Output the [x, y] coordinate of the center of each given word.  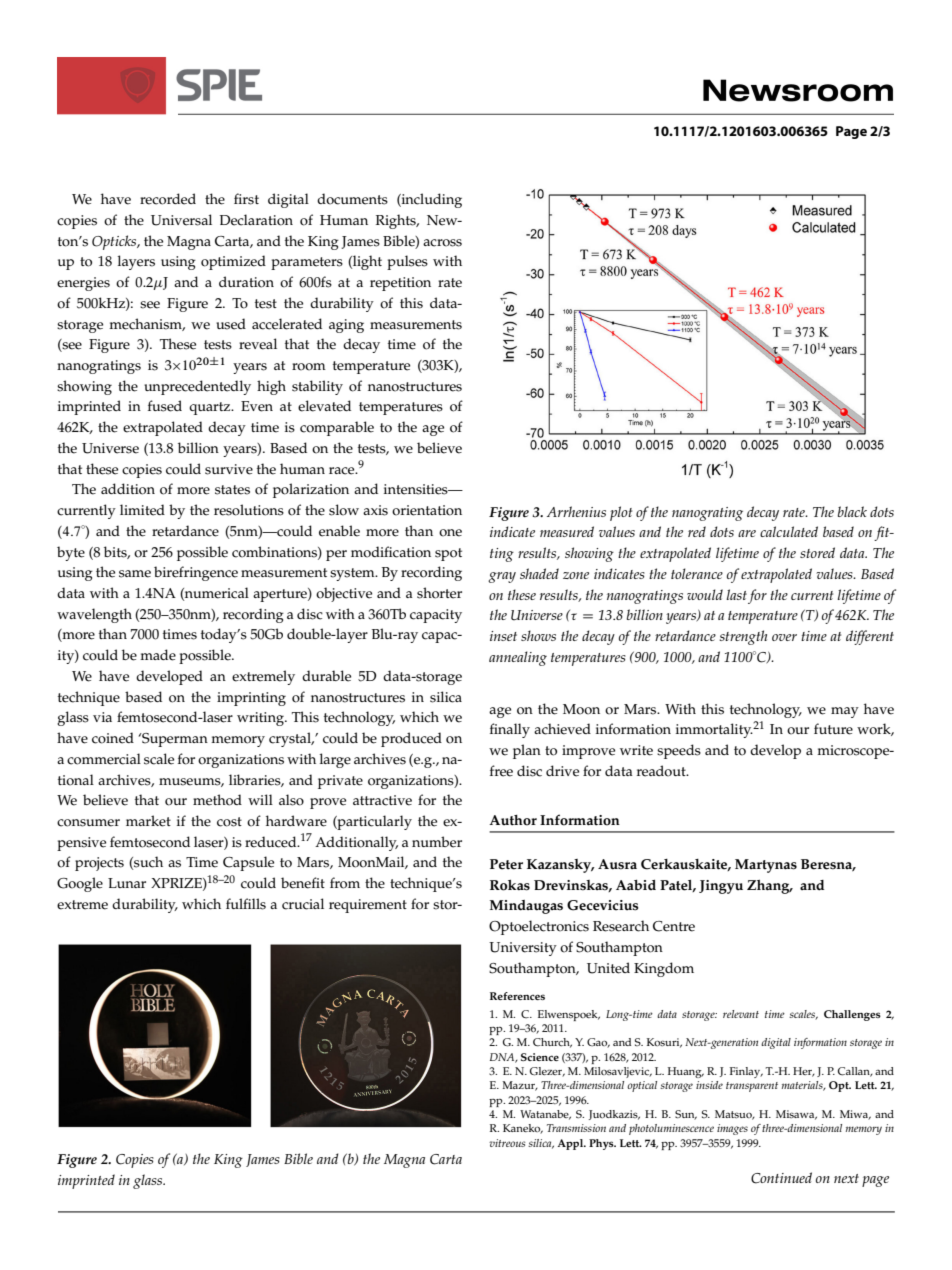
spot [448, 554]
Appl [571, 1144]
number [437, 842]
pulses [407, 262]
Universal [181, 220]
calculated [789, 531]
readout [662, 771]
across [442, 243]
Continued [781, 1178]
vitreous [507, 1143]
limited [142, 510]
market [148, 821]
